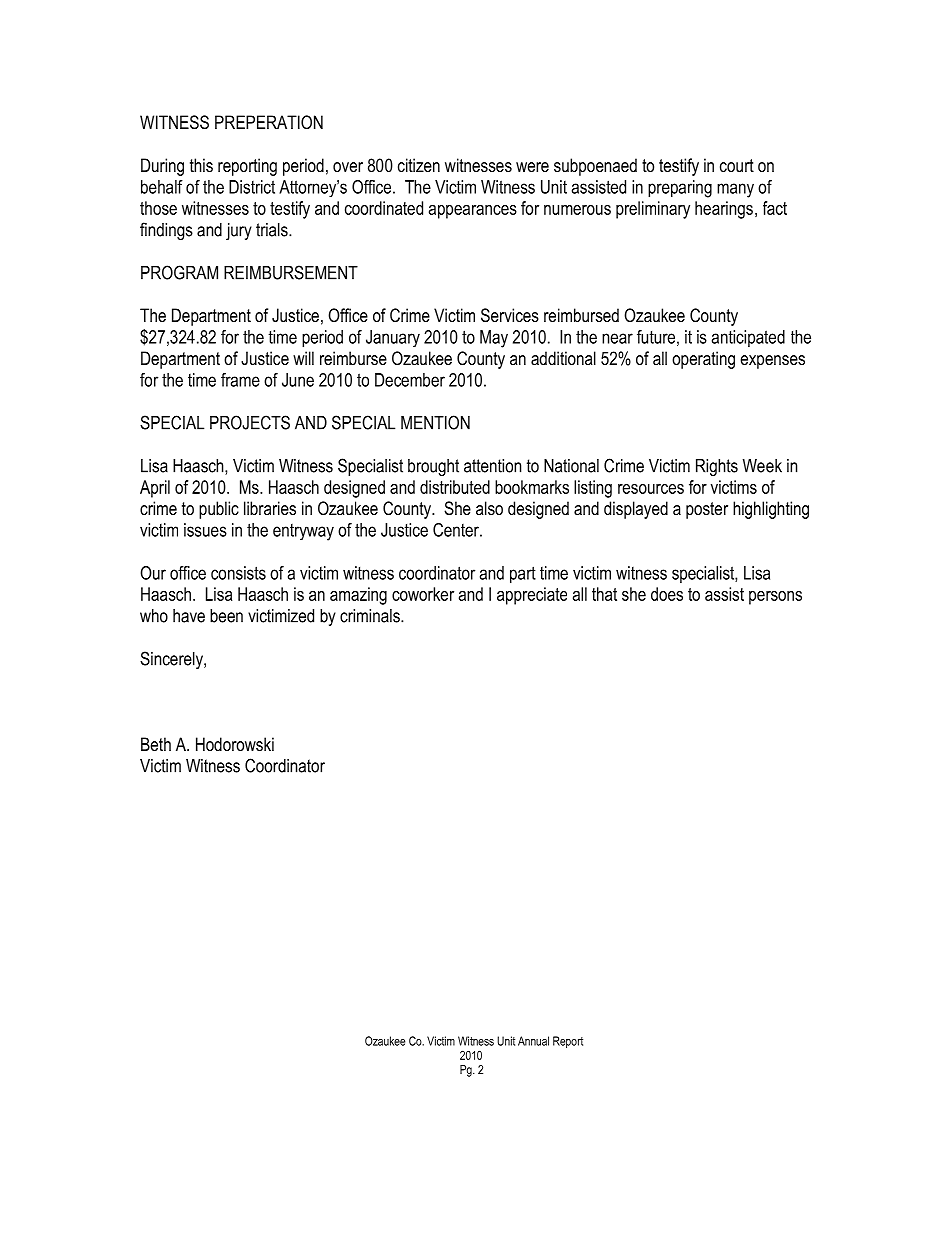  I want to click on citizen, so click(419, 165).
